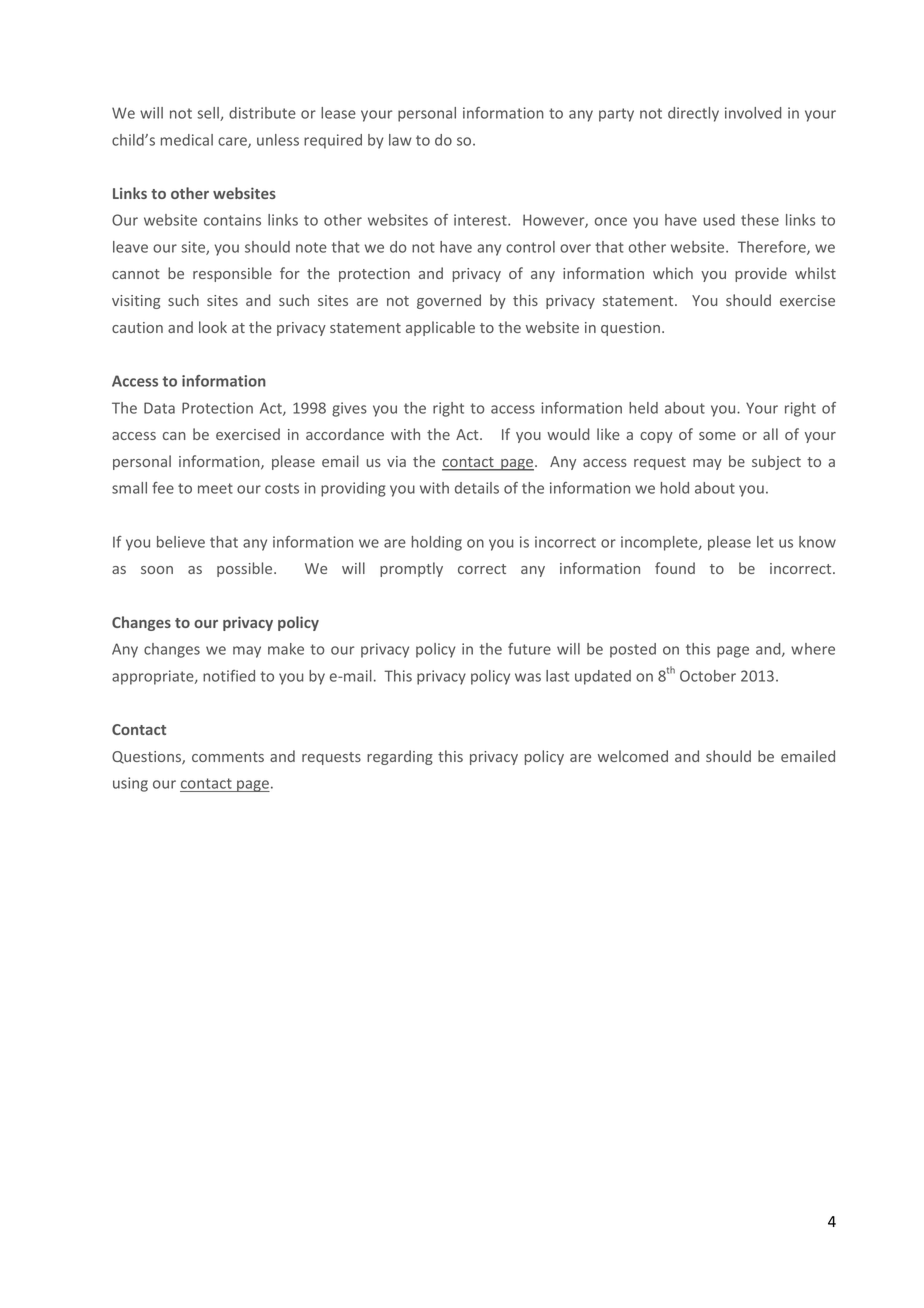 The width and height of the screenshot is (924, 1308). Describe the element at coordinates (228, 757) in the screenshot. I see `comments` at that location.
